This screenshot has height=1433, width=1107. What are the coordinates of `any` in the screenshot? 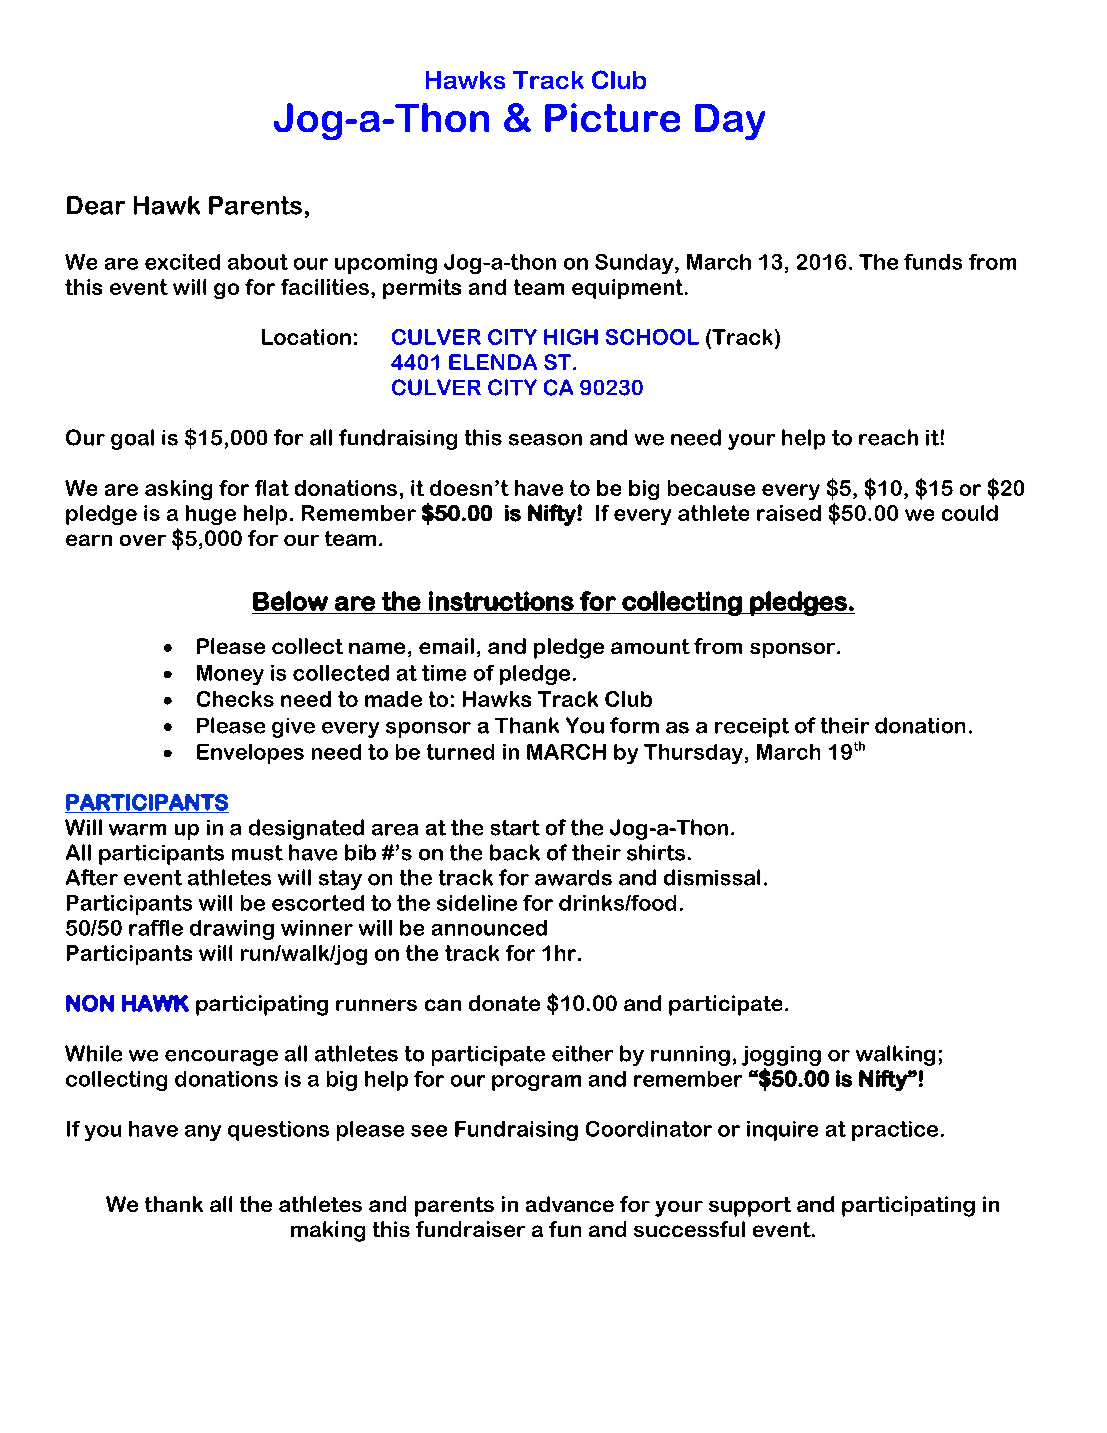 It's located at (203, 1133).
